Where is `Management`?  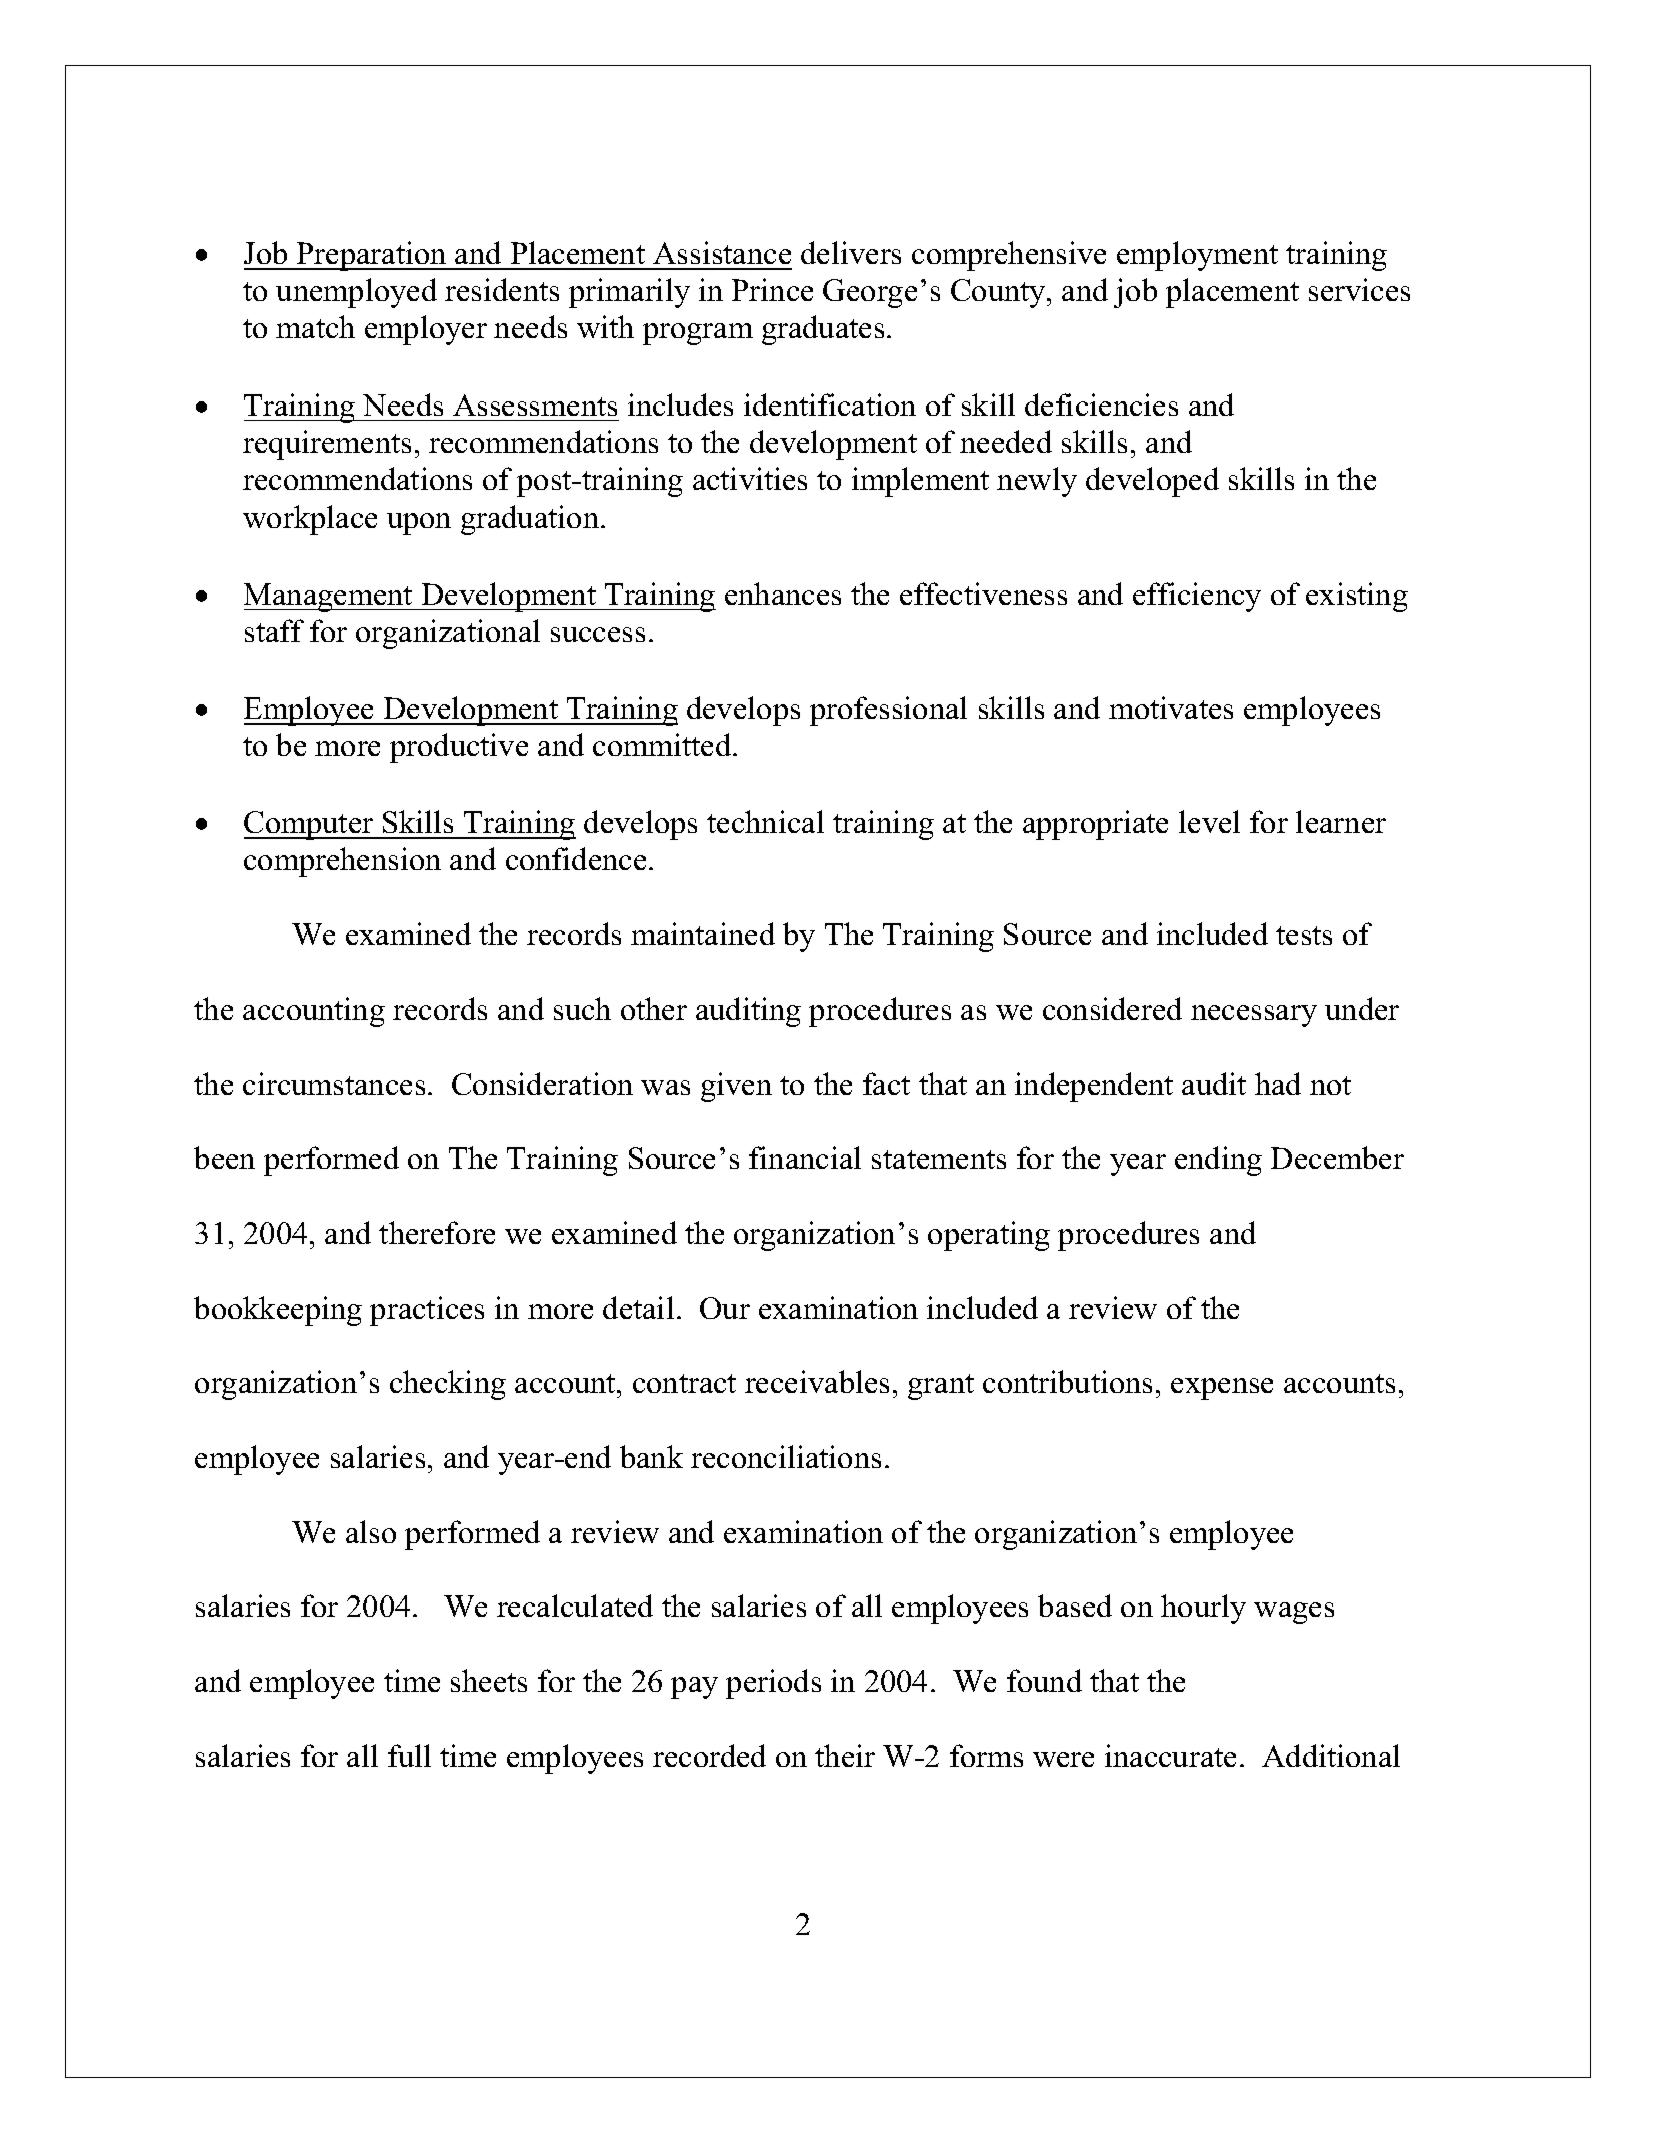
Management is located at coordinates (330, 597).
